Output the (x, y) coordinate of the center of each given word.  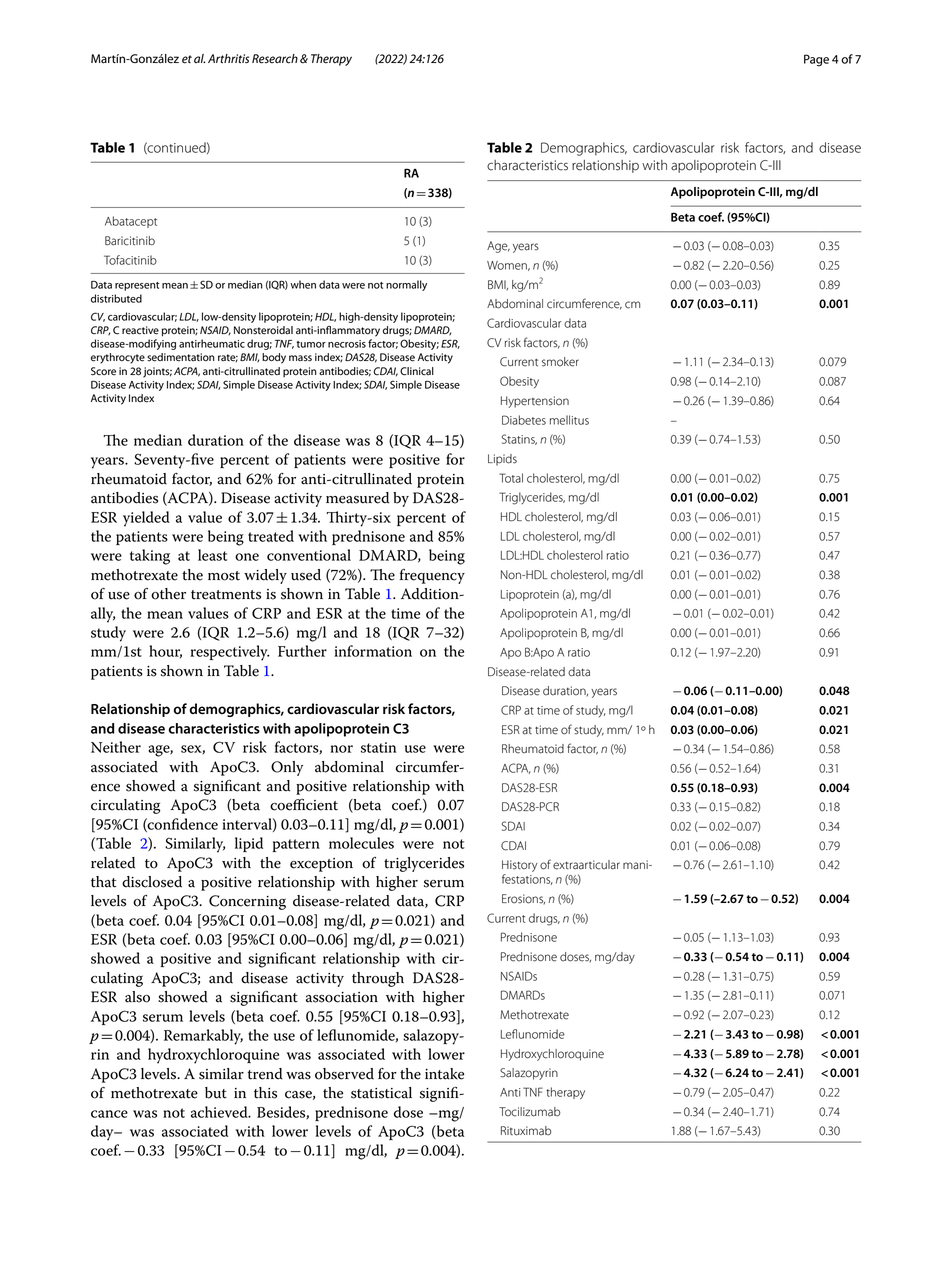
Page (816, 60)
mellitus (569, 420)
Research (275, 59)
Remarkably (203, 1037)
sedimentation (181, 357)
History (520, 867)
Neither (116, 747)
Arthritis (228, 59)
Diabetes (524, 420)
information (373, 651)
